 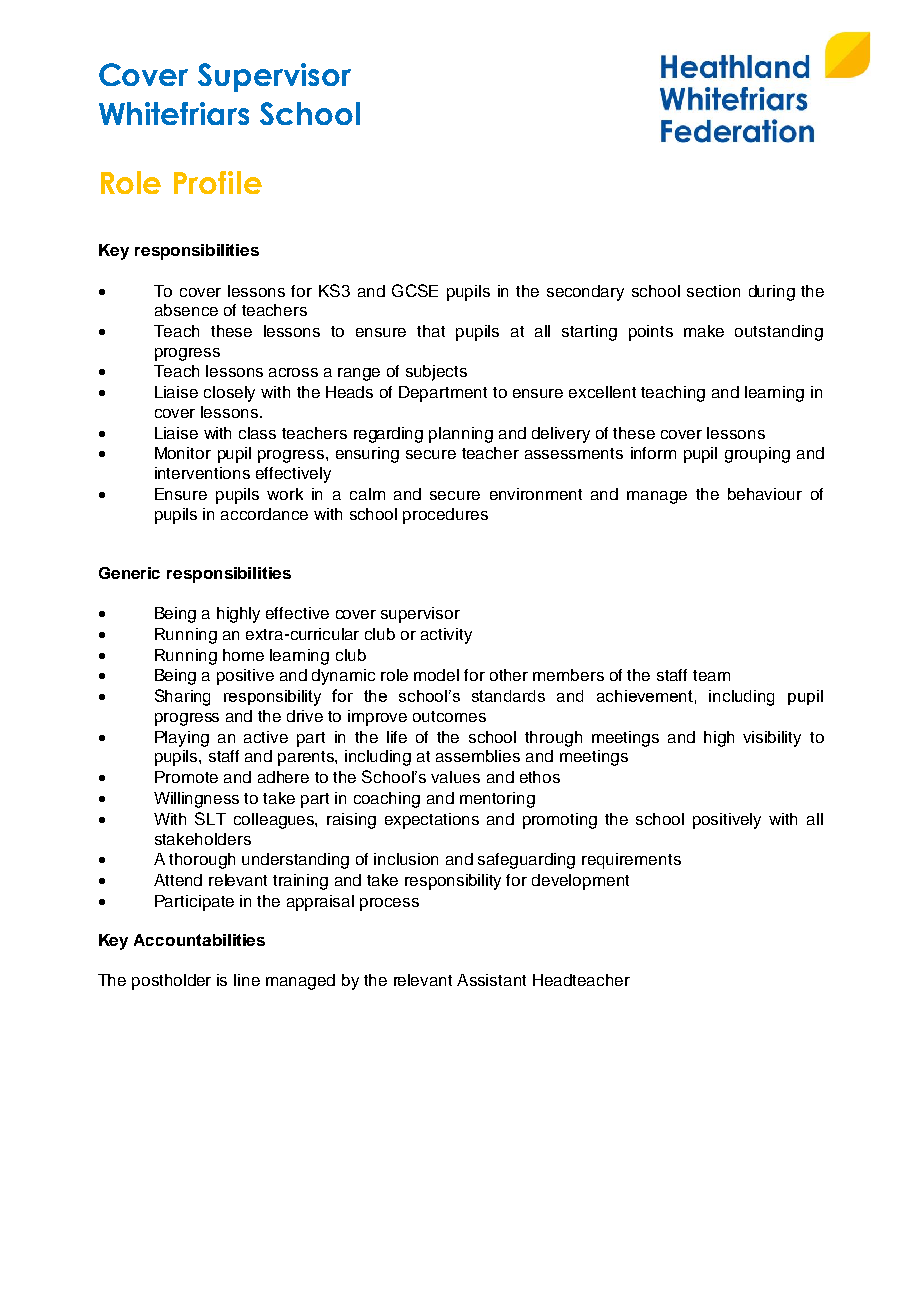 What do you see at coordinates (631, 861) in the page?
I see `requirements` at bounding box center [631, 861].
